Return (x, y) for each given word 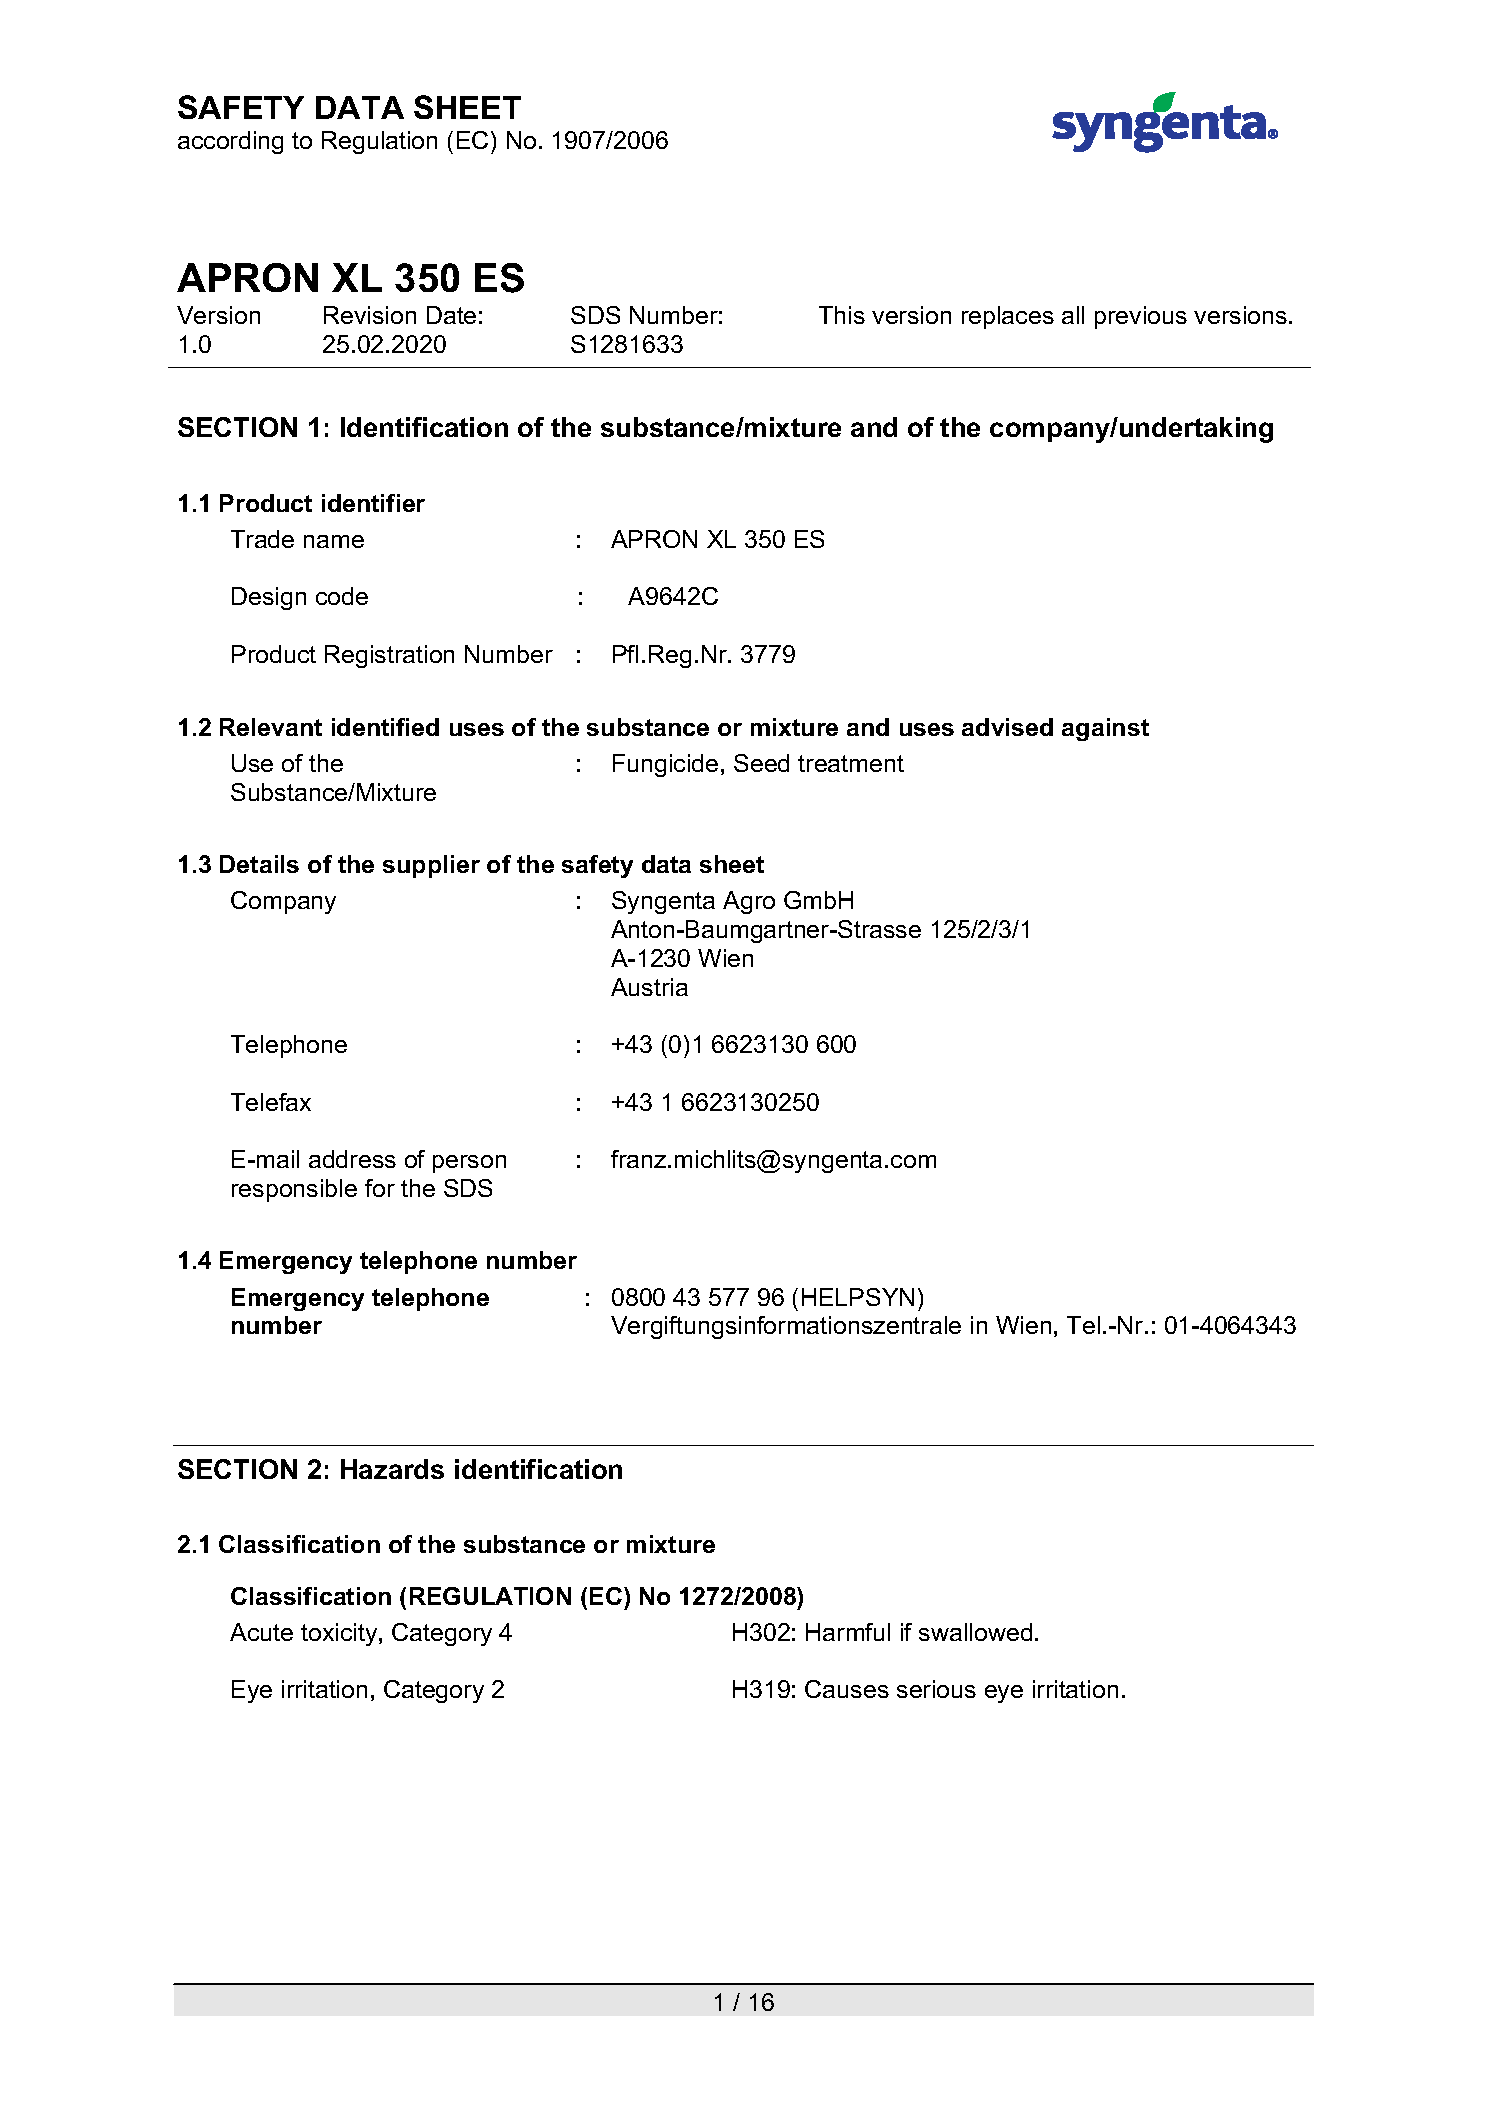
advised (1007, 727)
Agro (749, 902)
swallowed (975, 1632)
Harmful (848, 1632)
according (230, 142)
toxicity (340, 1634)
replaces (1008, 317)
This (842, 315)
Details (259, 864)
